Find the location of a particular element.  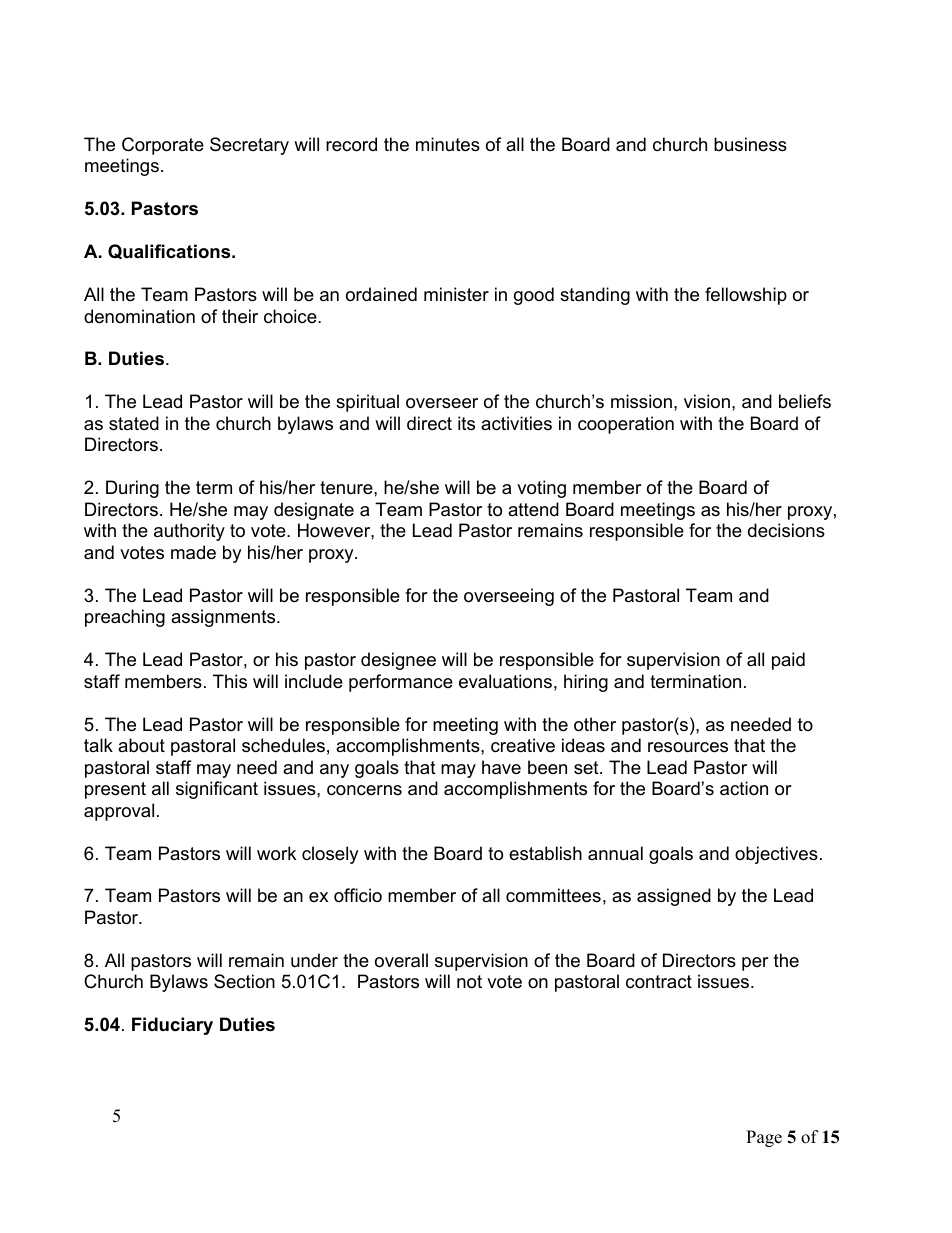

performance is located at coordinates (401, 683).
